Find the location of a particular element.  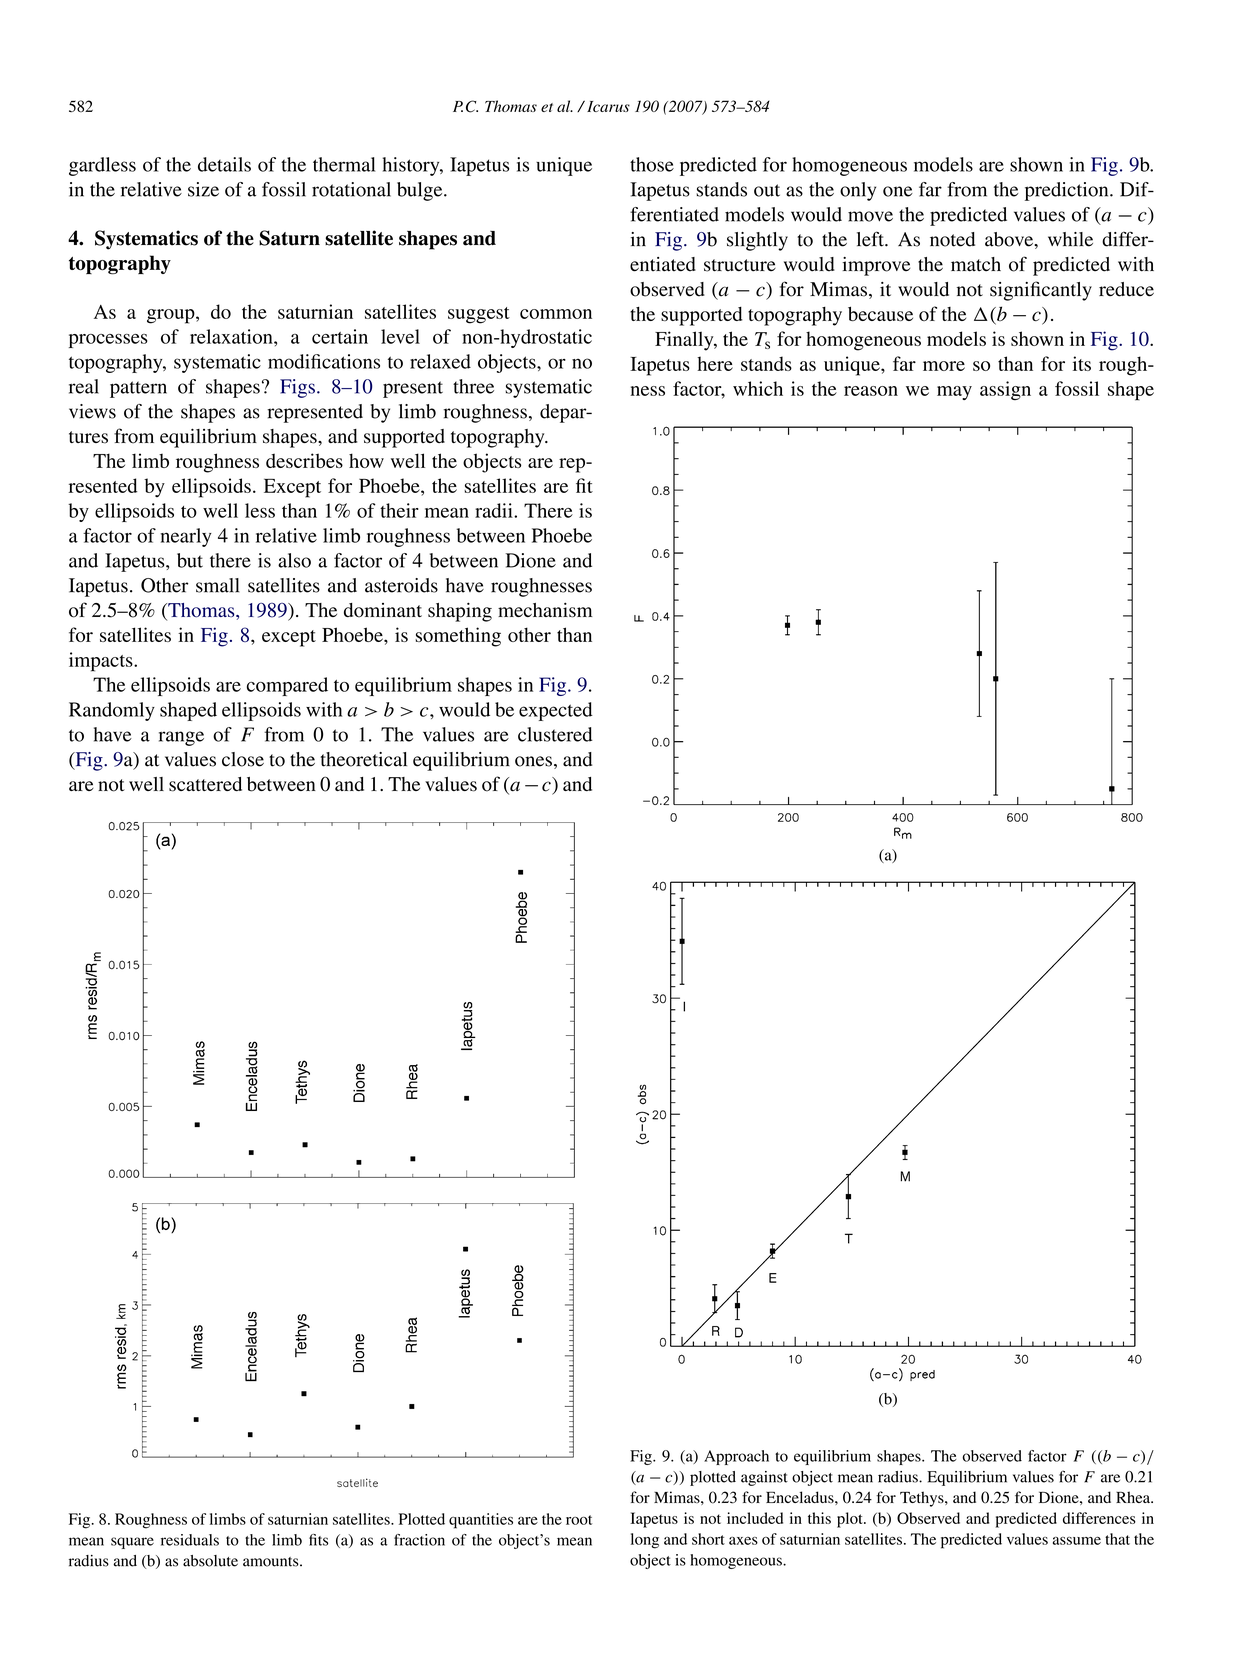

those is located at coordinates (652, 164).
